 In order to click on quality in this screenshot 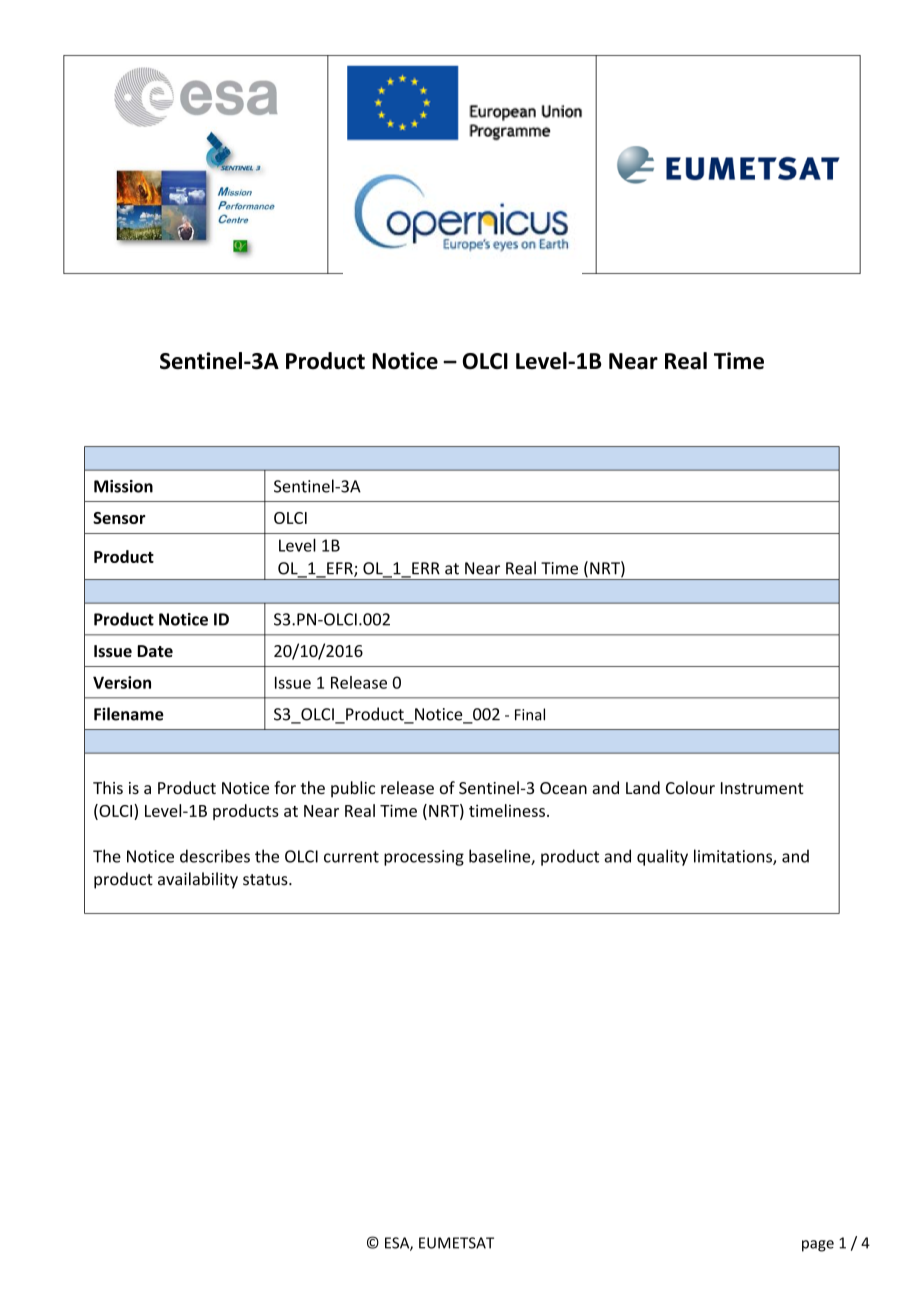, I will do `click(662, 857)`.
